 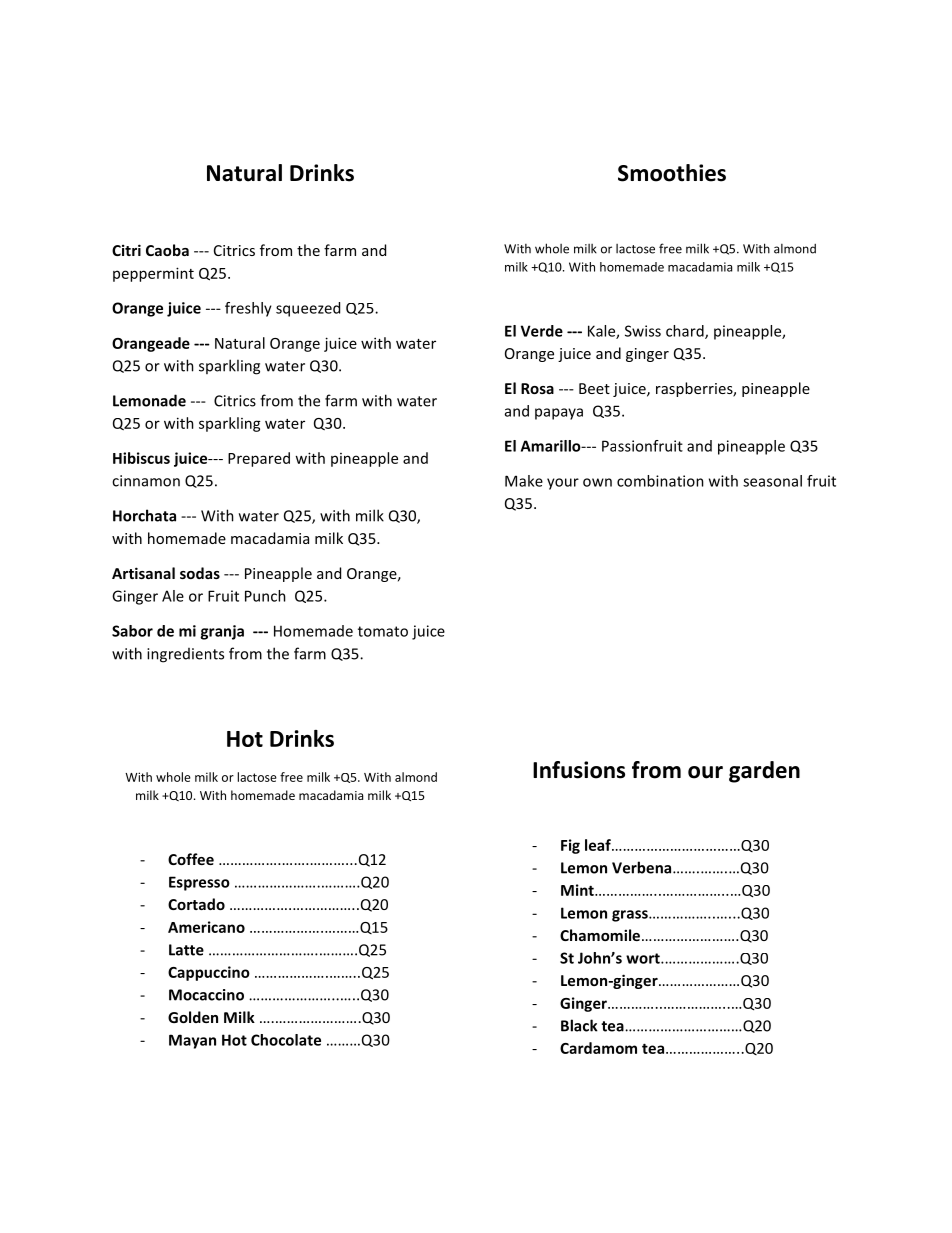 I want to click on freshly, so click(x=248, y=309).
